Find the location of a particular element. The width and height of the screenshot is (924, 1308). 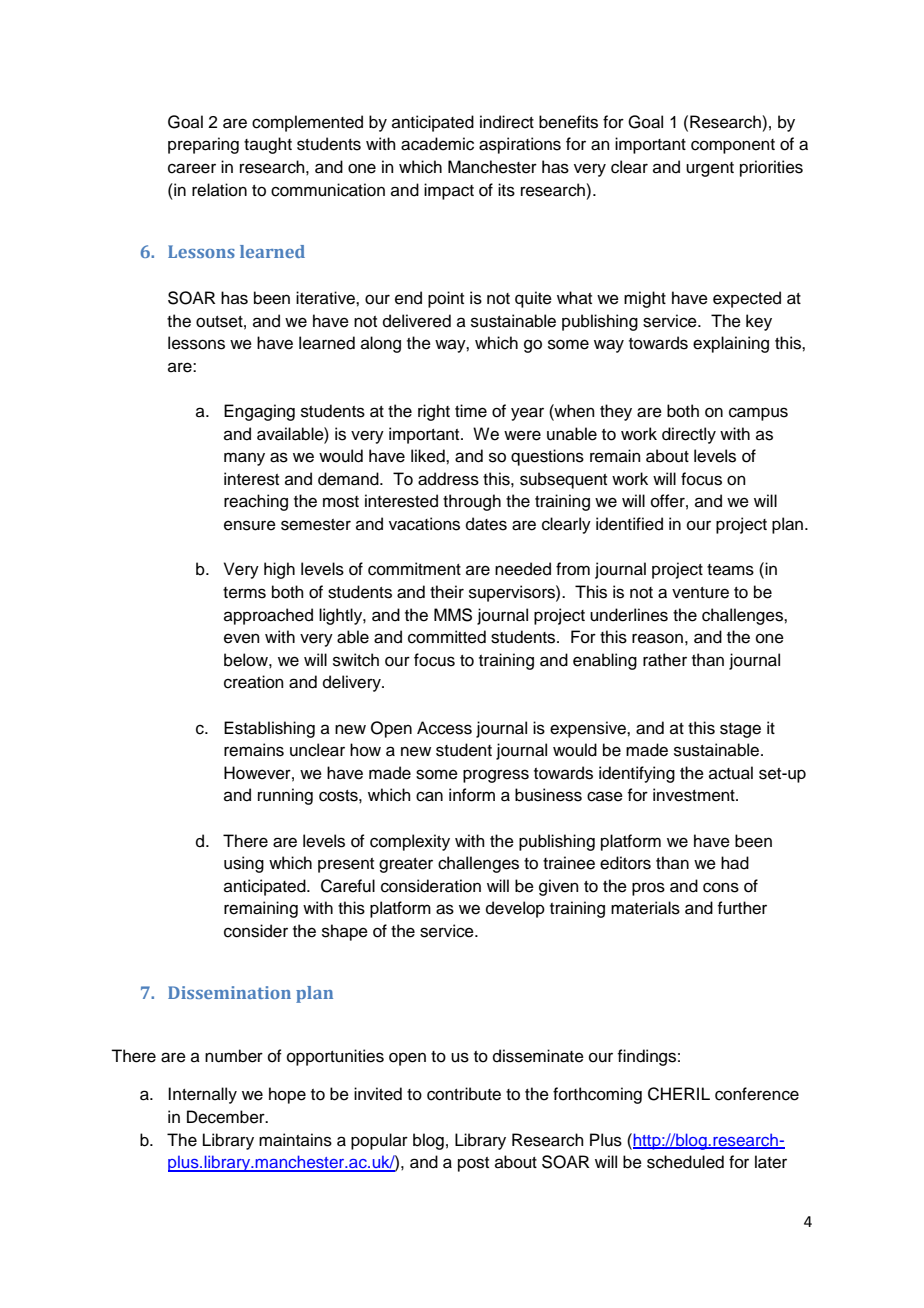

inform is located at coordinates (472, 795).
